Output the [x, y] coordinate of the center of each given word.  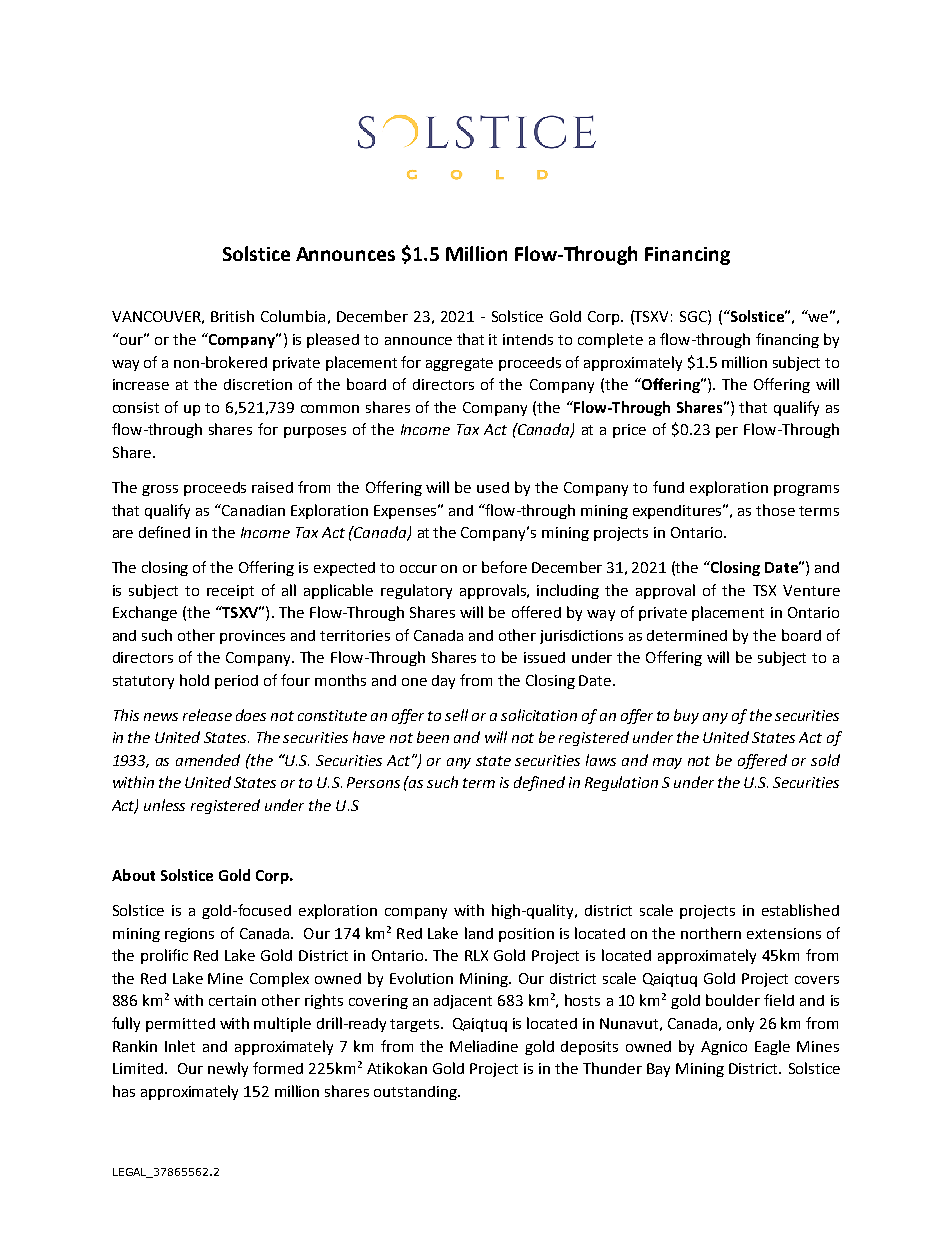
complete [610, 340]
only [740, 1024]
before [504, 567]
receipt [230, 592]
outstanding [416, 1093]
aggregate [459, 364]
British [232, 316]
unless [164, 805]
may [667, 763]
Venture [811, 590]
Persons [373, 782]
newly [228, 1069]
